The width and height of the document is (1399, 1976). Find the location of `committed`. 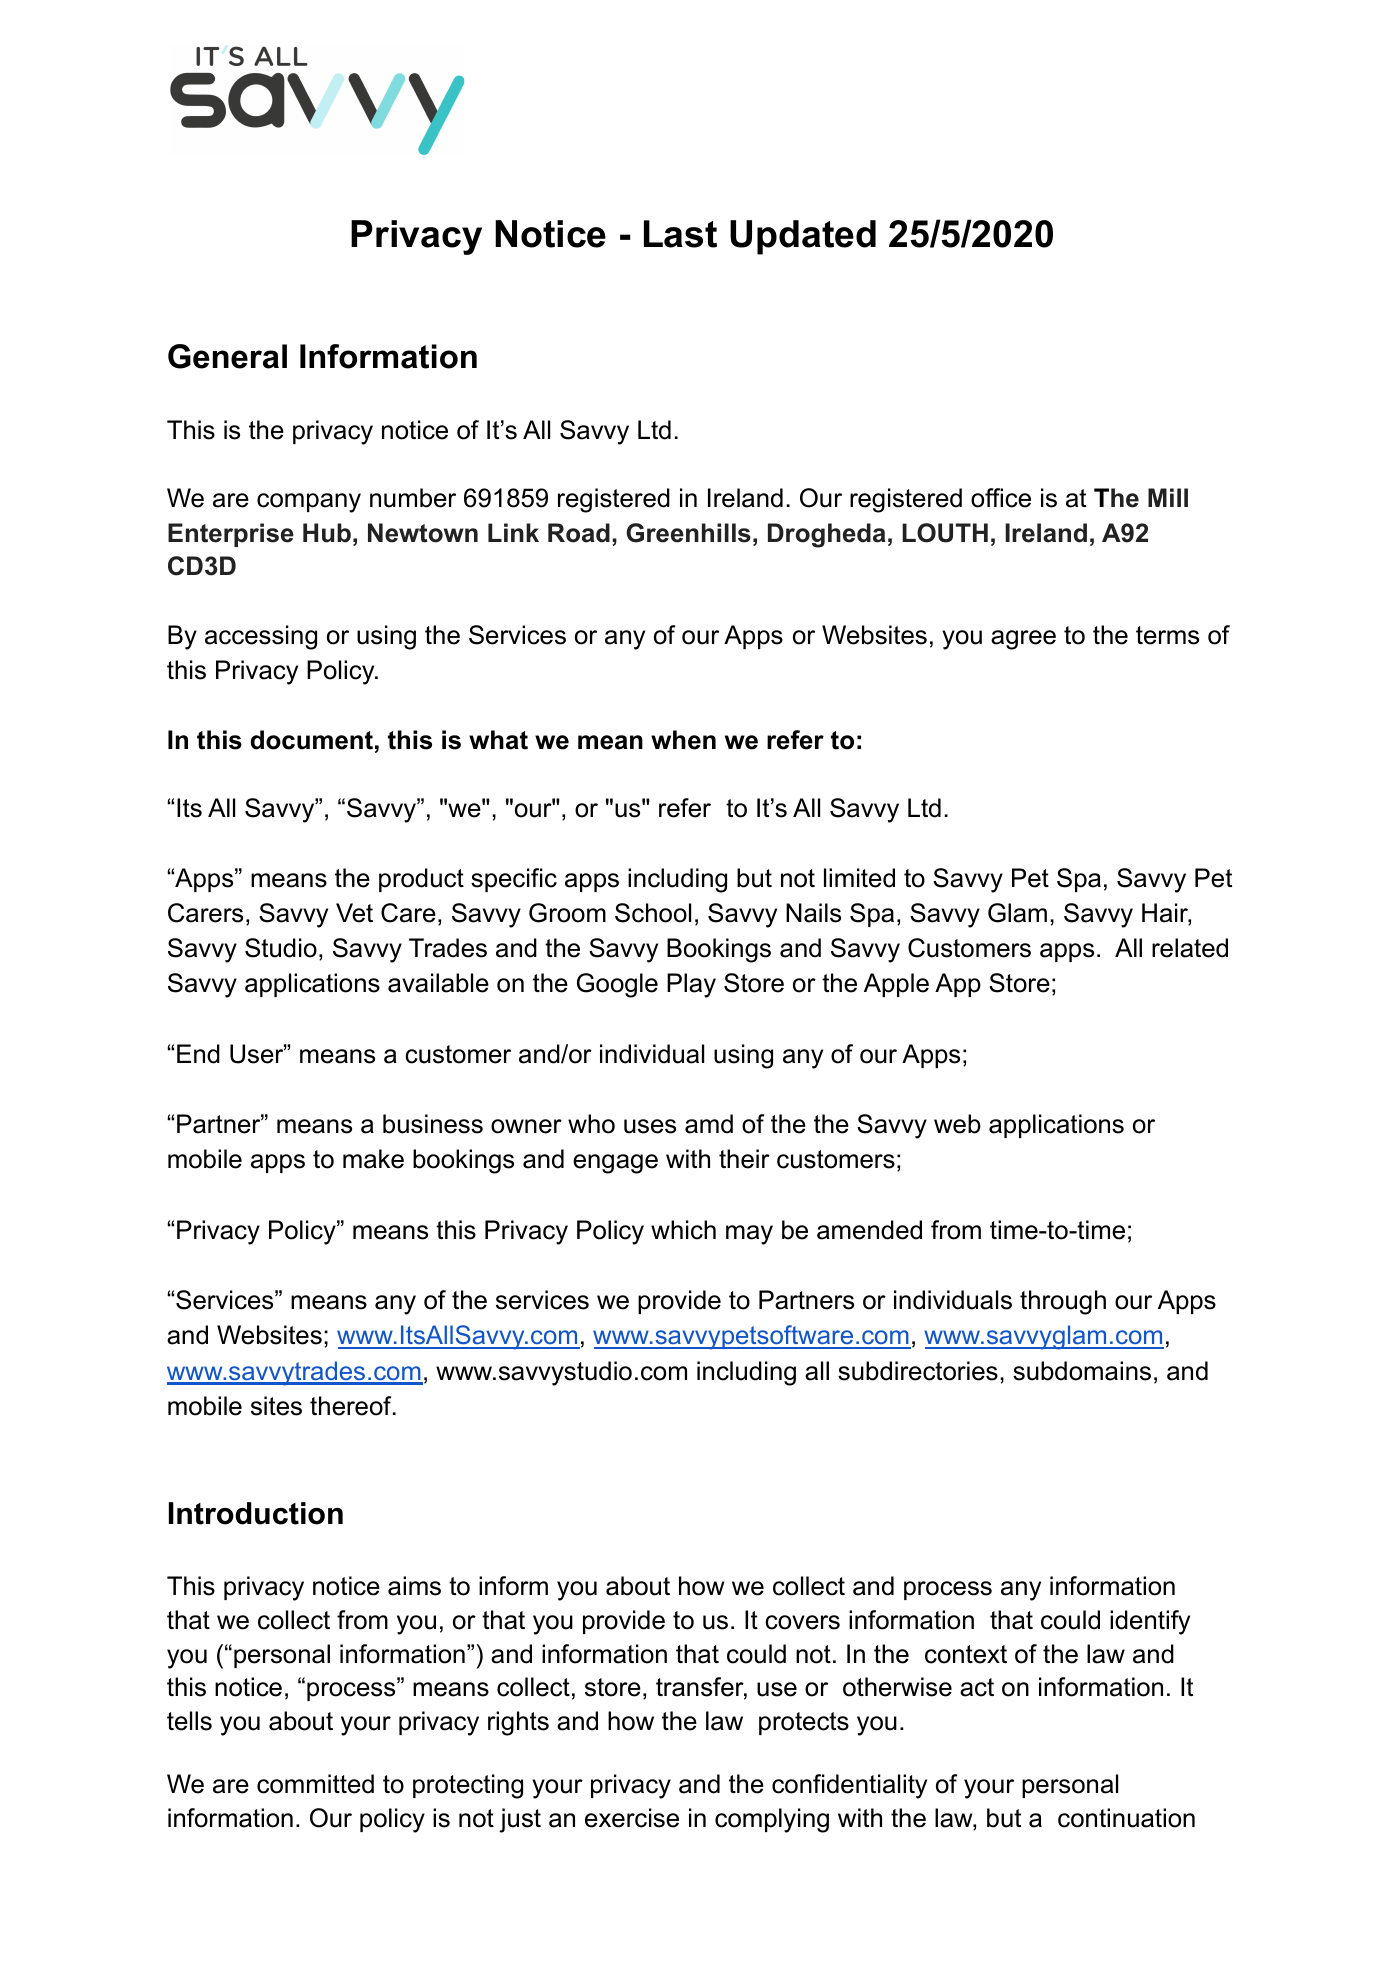

committed is located at coordinates (315, 1784).
